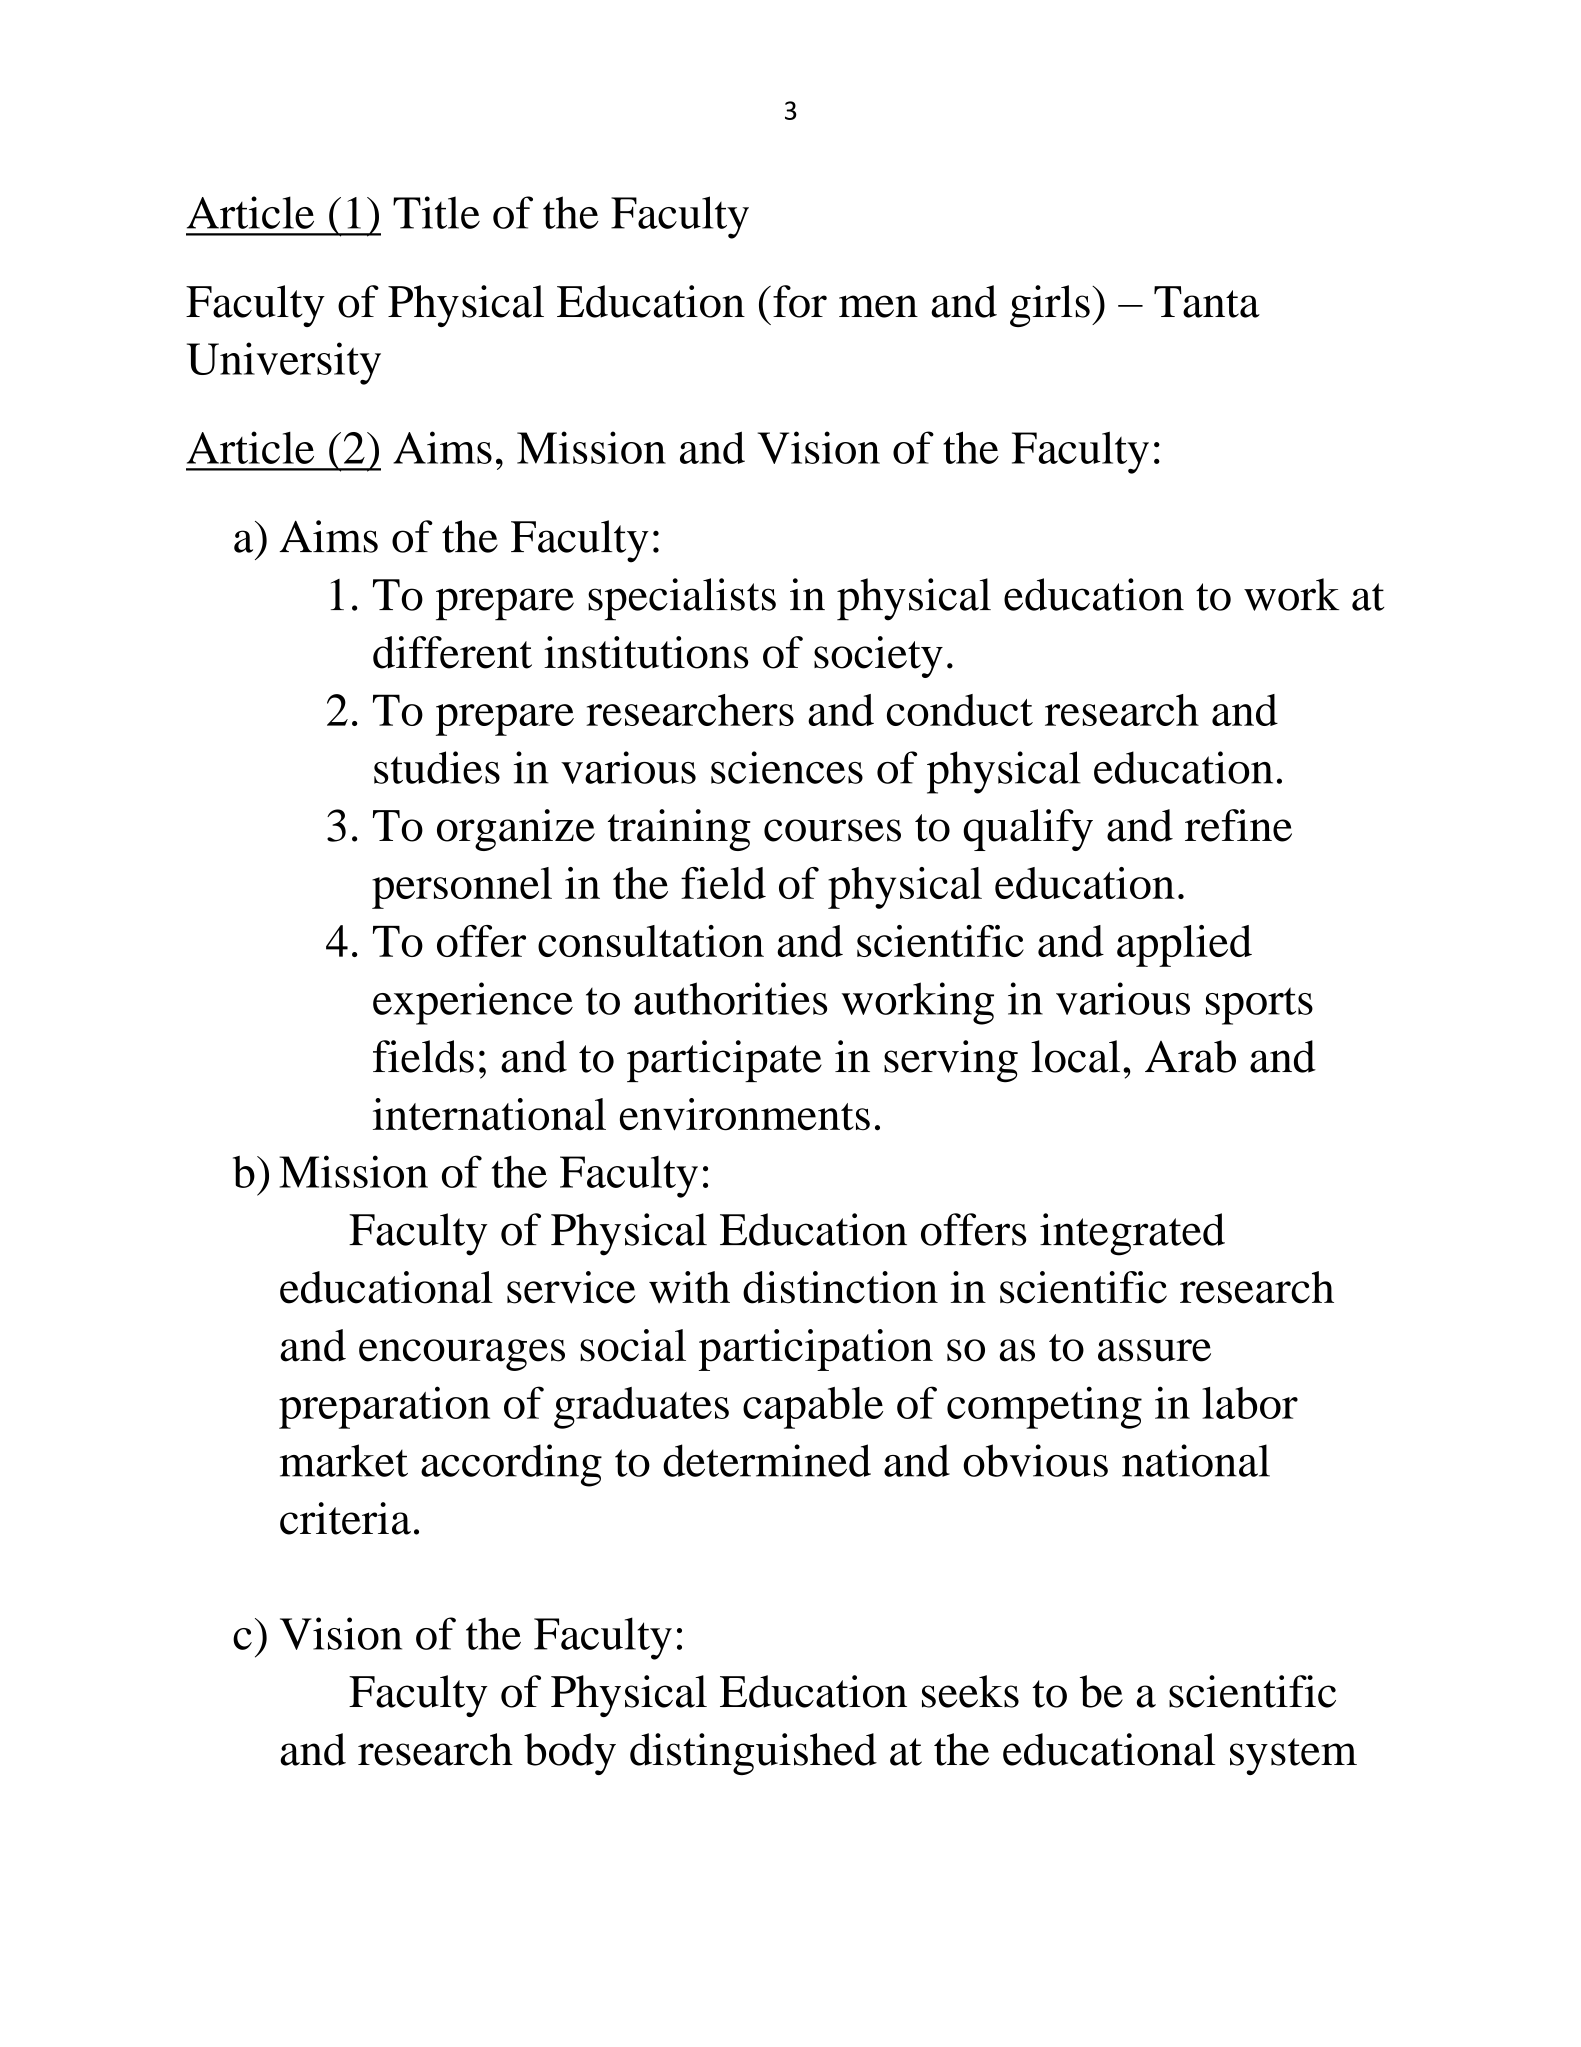 The height and width of the image is (2047, 1581). I want to click on for, so click(800, 301).
